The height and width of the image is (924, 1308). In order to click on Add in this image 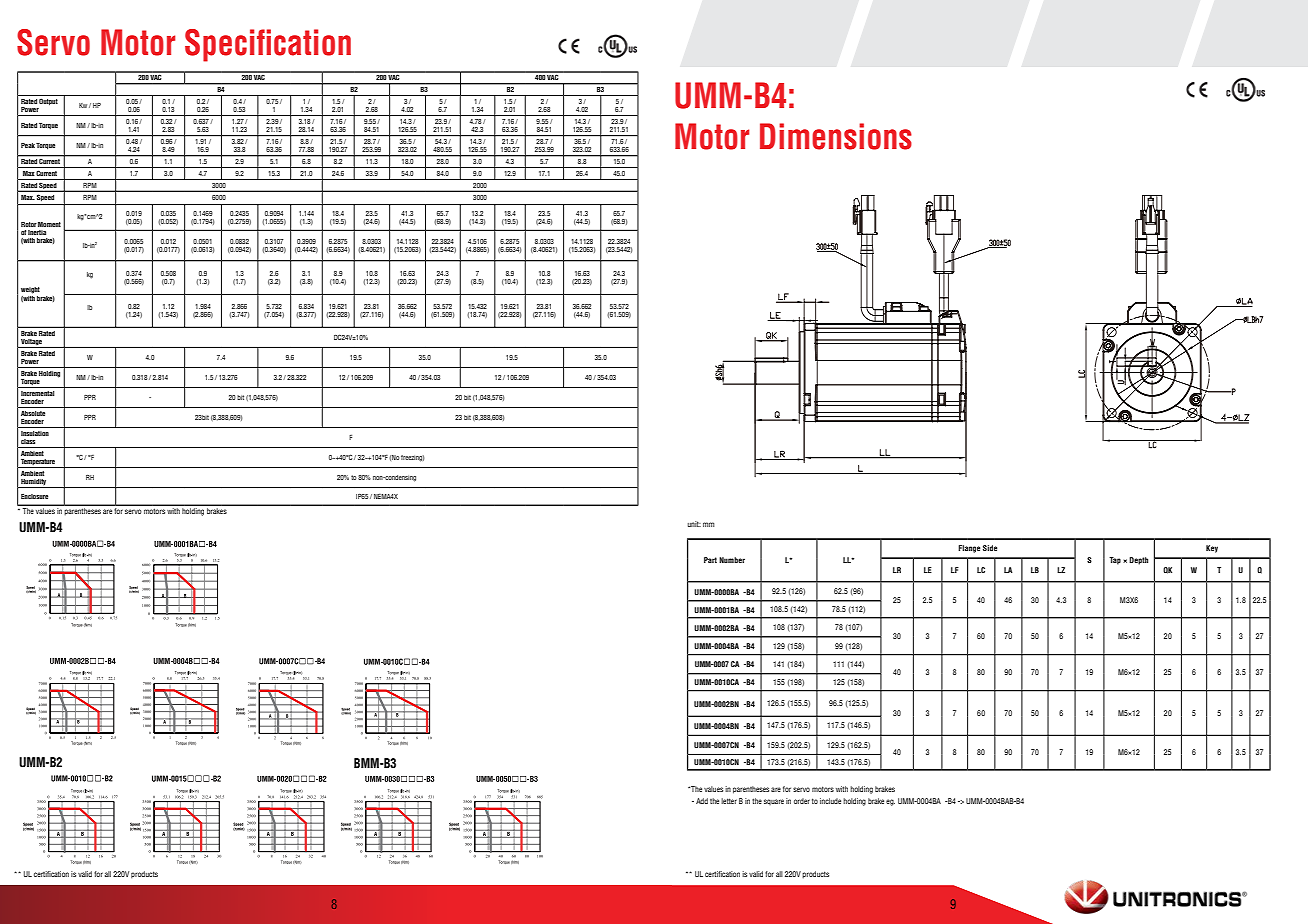, I will do `click(702, 801)`.
